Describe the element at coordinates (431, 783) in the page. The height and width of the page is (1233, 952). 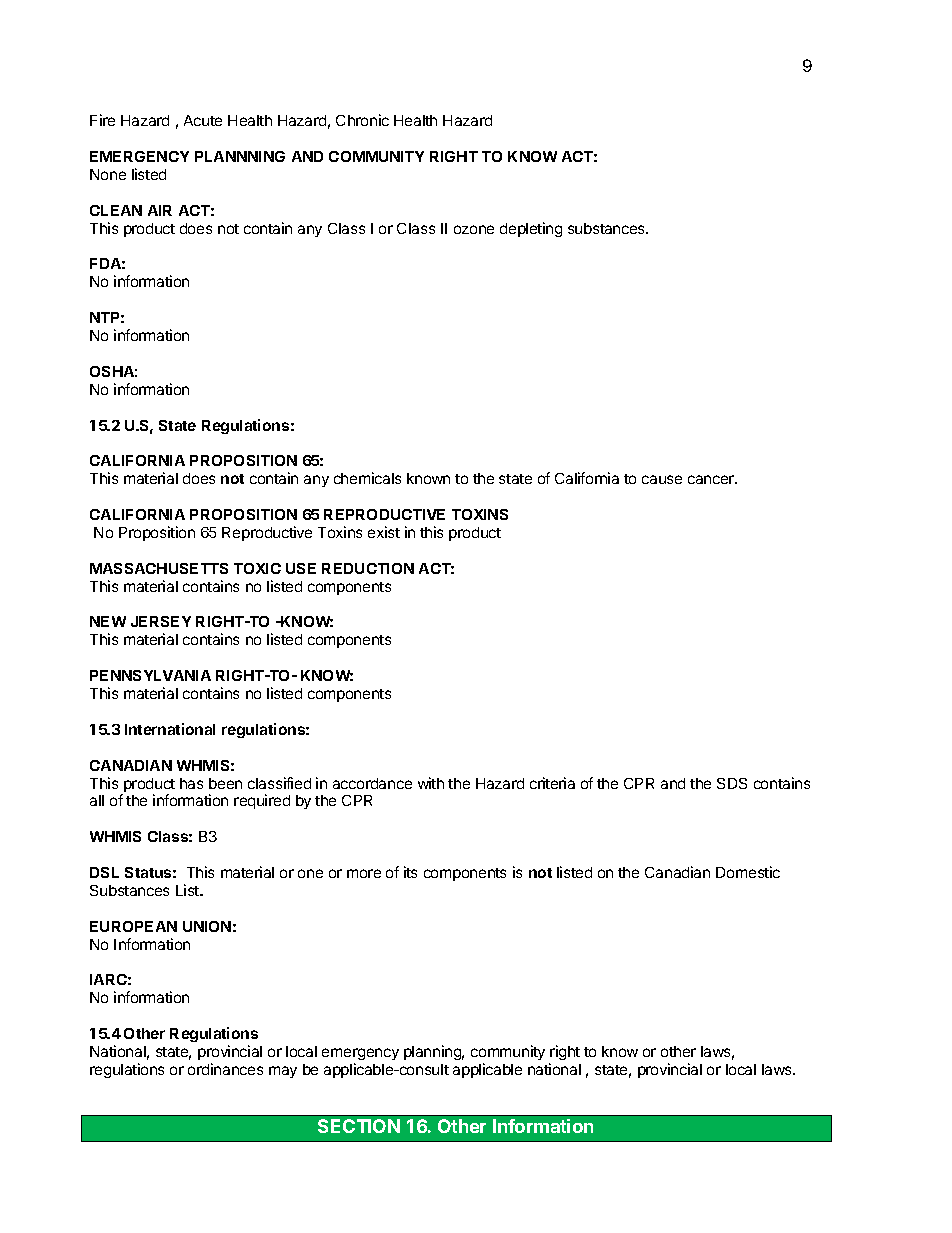
I see `with` at that location.
